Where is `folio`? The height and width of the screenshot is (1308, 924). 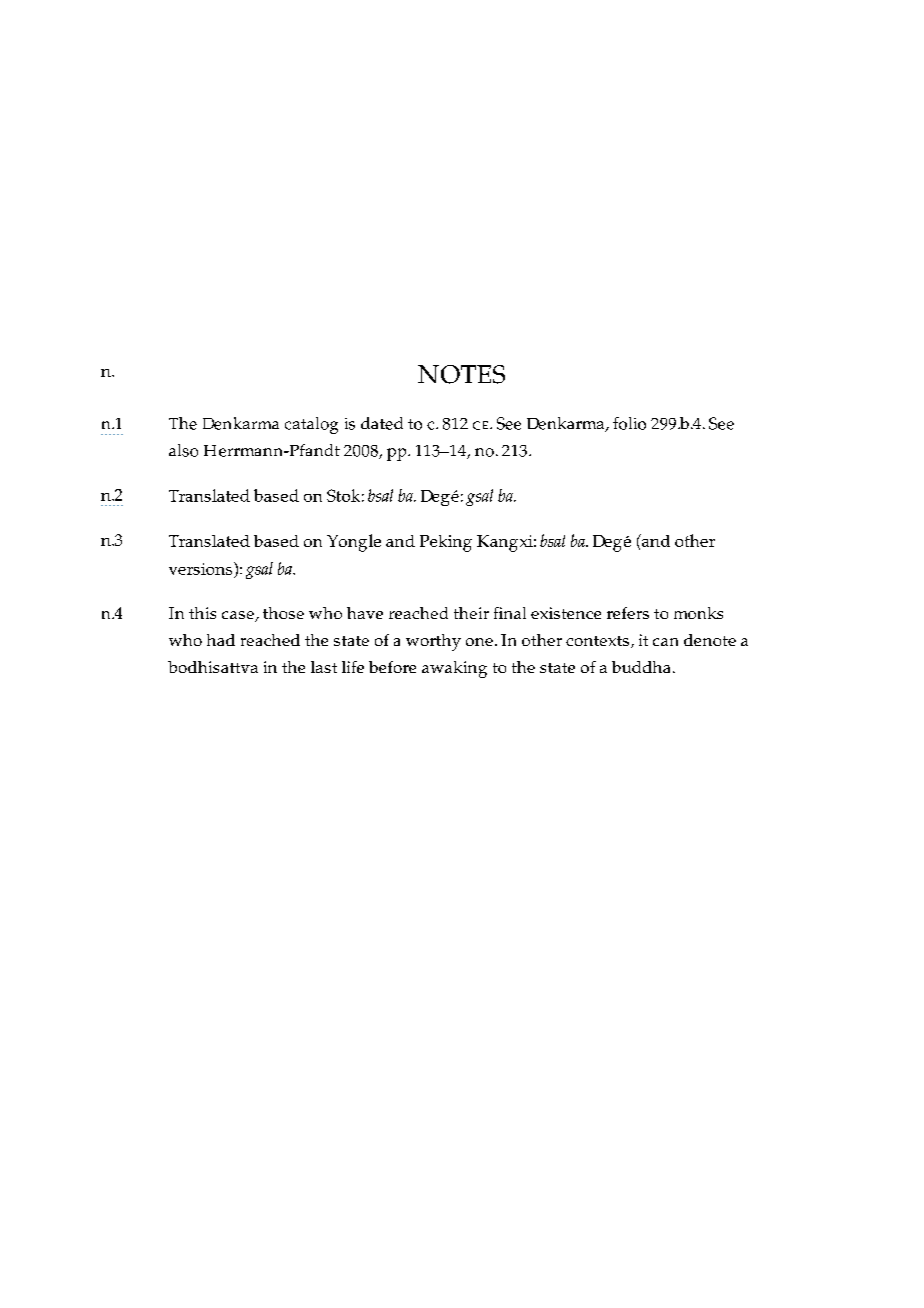 folio is located at coordinates (629, 423).
